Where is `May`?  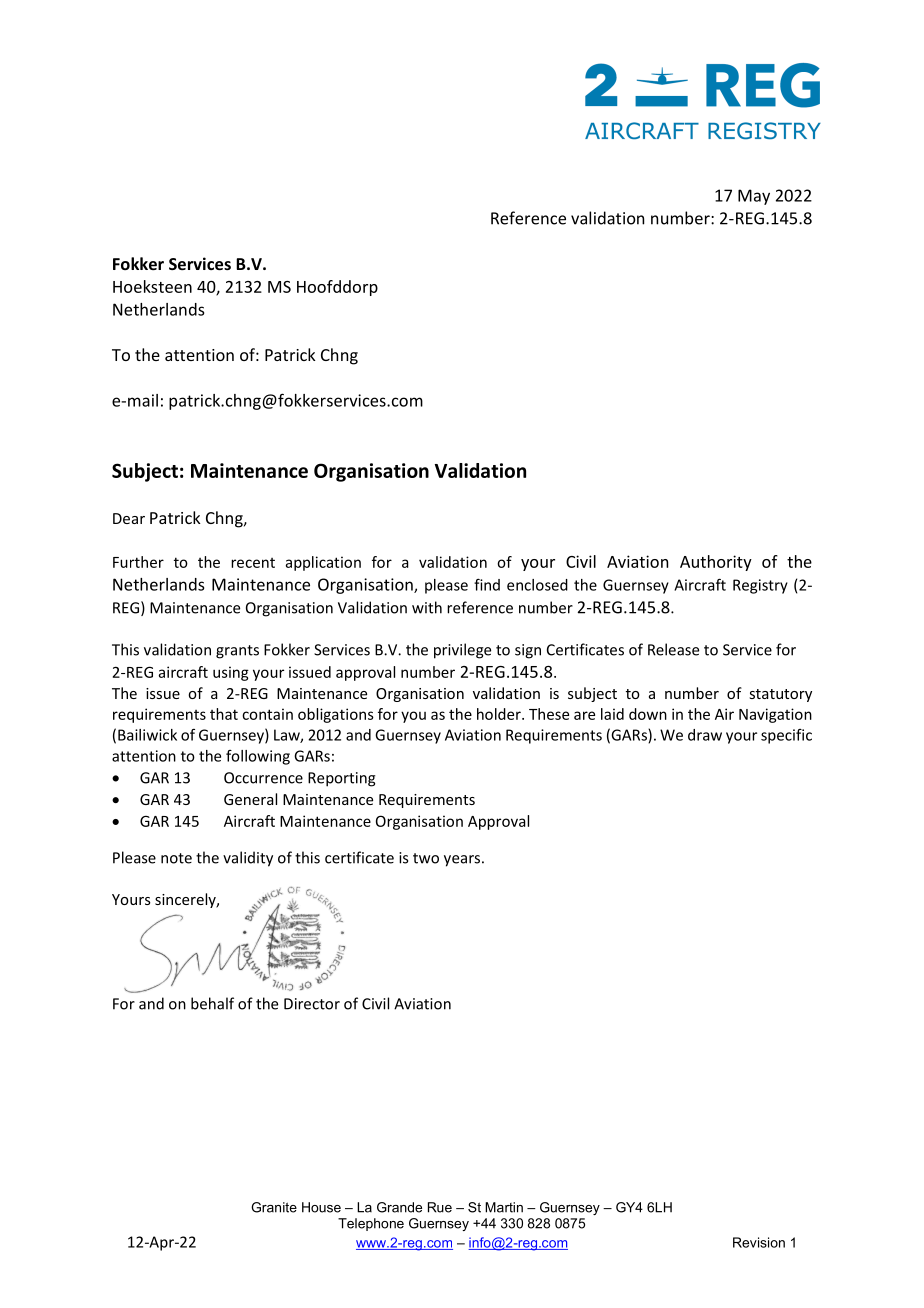 May is located at coordinates (754, 197).
